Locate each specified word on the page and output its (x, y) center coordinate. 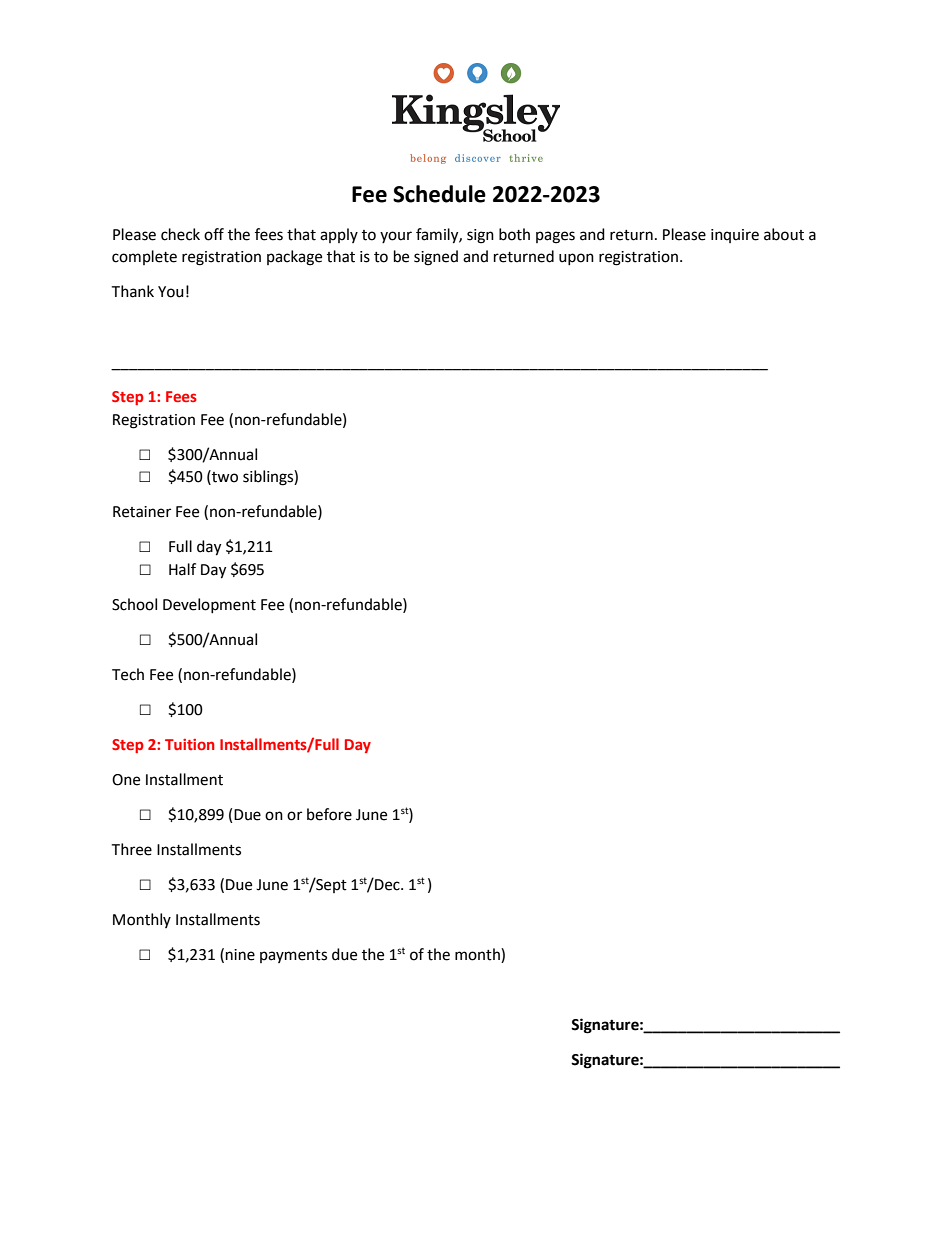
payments (293, 956)
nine (240, 955)
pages (555, 237)
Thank (132, 291)
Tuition (190, 744)
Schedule (439, 194)
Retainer (142, 512)
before (329, 814)
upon (576, 259)
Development (209, 605)
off (214, 234)
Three (131, 849)
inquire (735, 236)
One (126, 780)
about (784, 234)
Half (182, 569)
